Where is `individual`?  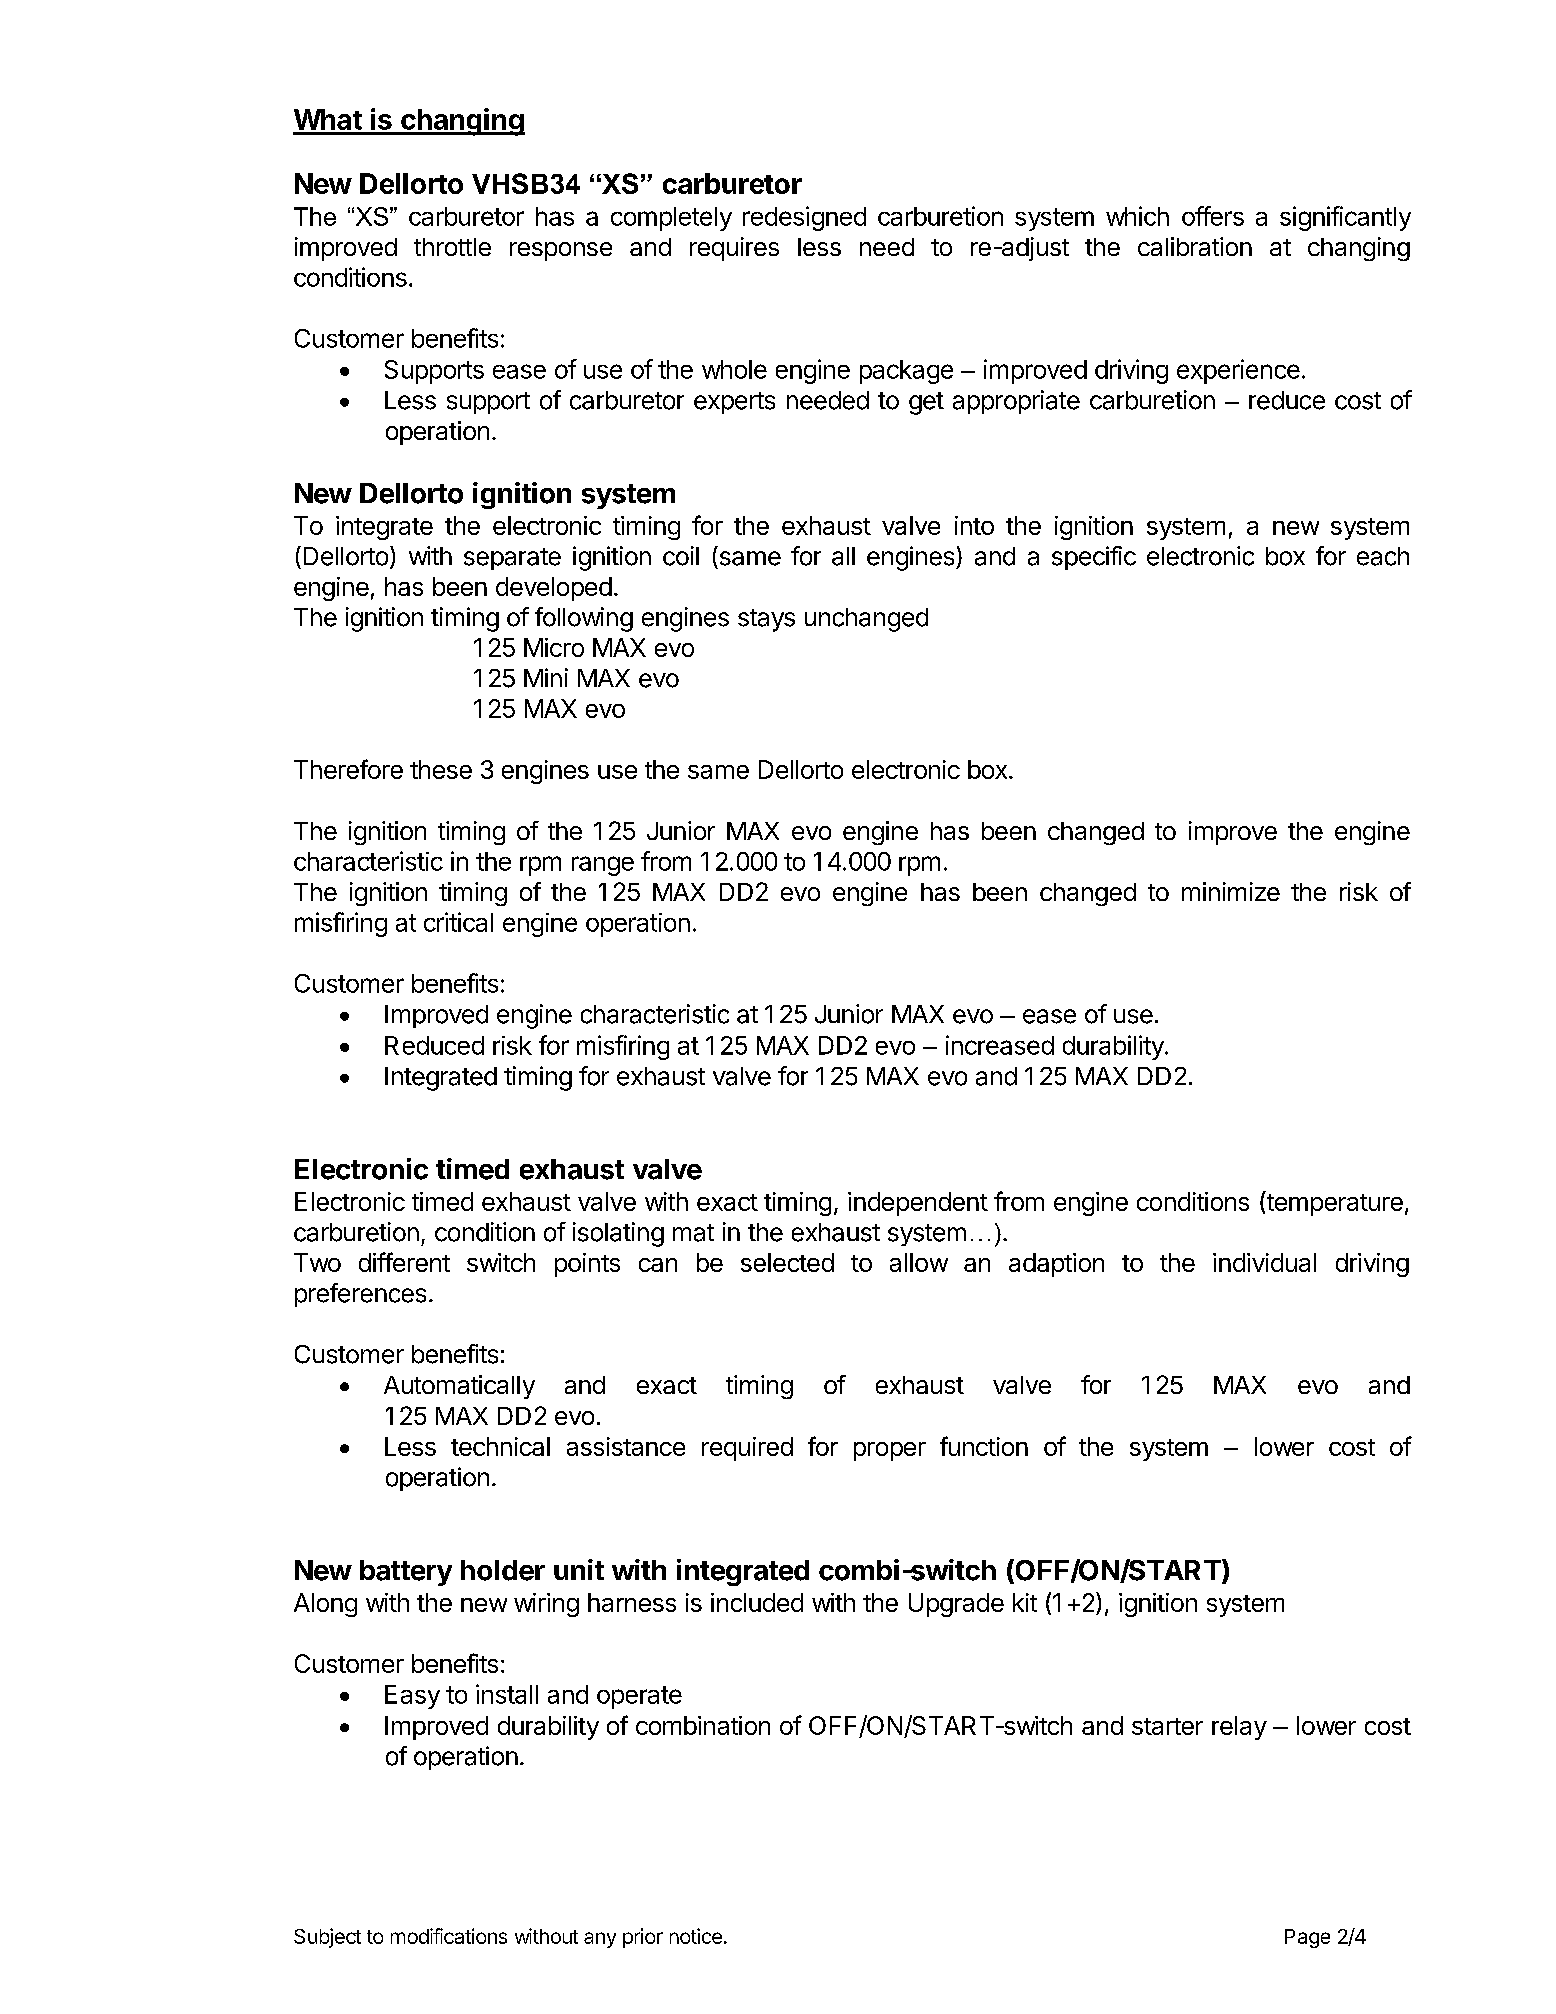
individual is located at coordinates (1264, 1262).
